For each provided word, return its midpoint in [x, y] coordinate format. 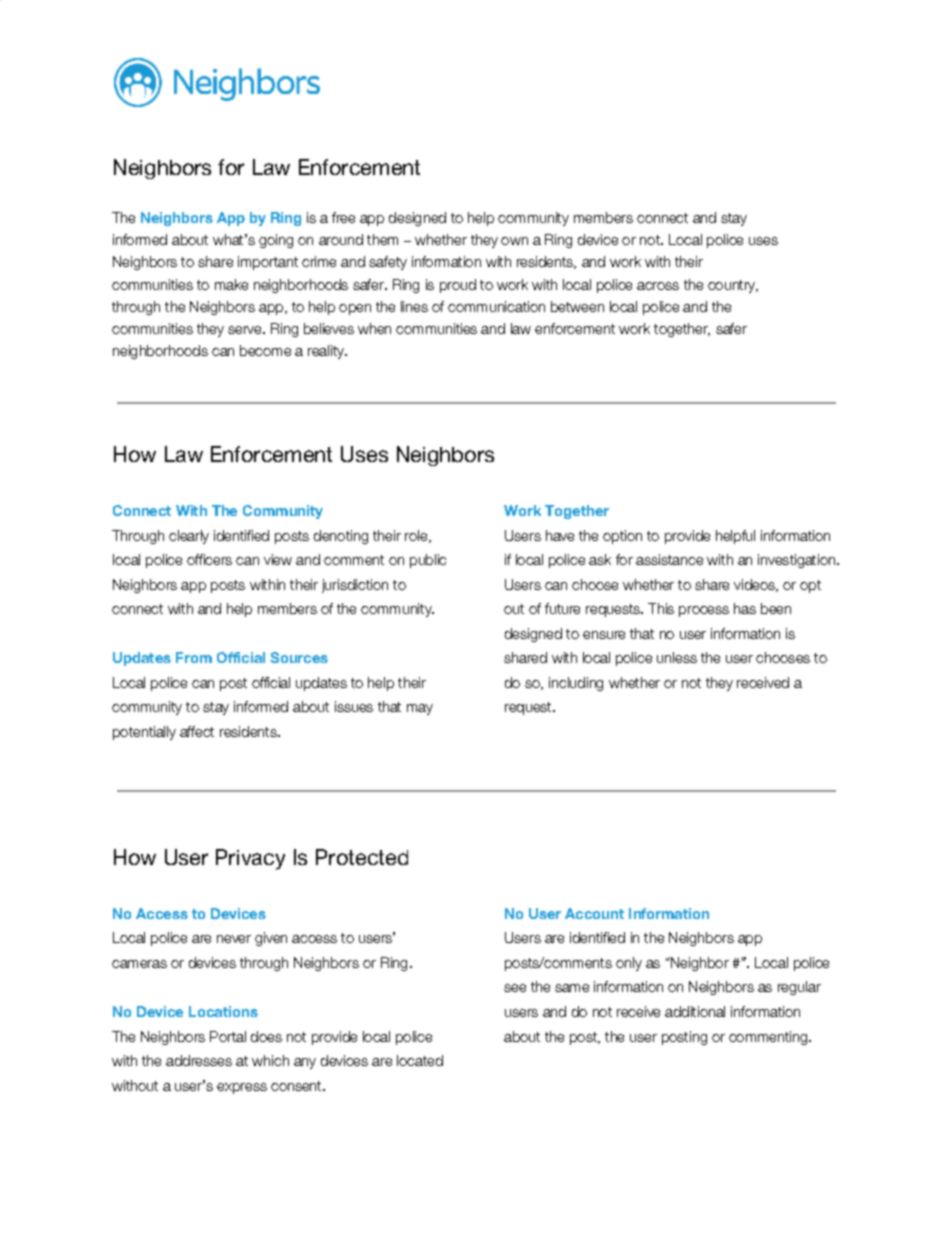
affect [197, 731]
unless [677, 657]
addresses [199, 1060]
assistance [669, 559]
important [268, 263]
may [420, 709]
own [514, 241]
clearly [189, 537]
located [420, 1060]
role [417, 536]
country [733, 286]
